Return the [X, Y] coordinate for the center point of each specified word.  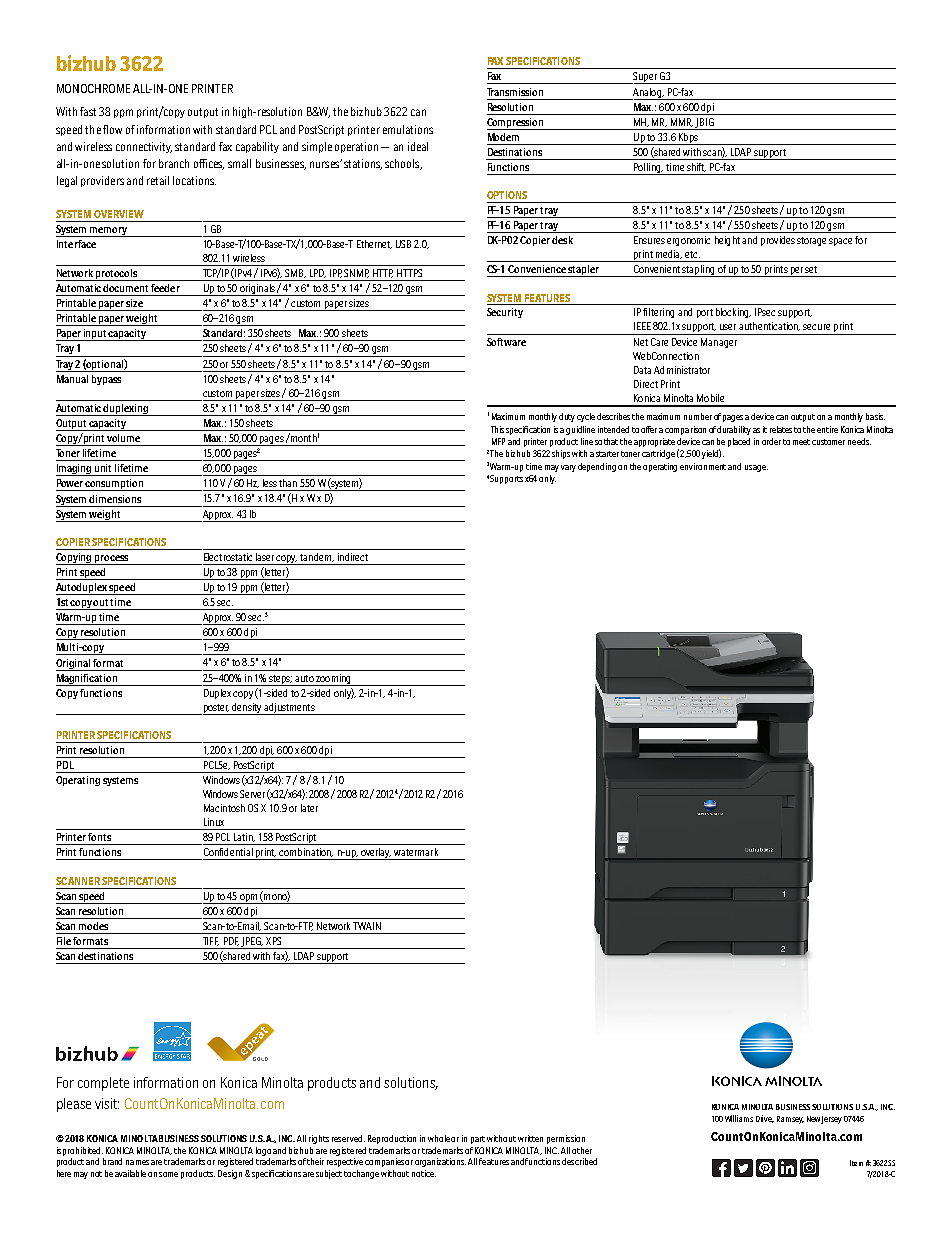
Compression [516, 124]
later [309, 808]
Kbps [688, 139]
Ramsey [790, 1120]
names [137, 1162]
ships [561, 454]
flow [112, 129]
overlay [376, 854]
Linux [214, 822]
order [771, 441]
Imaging [75, 470]
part [478, 1140]
